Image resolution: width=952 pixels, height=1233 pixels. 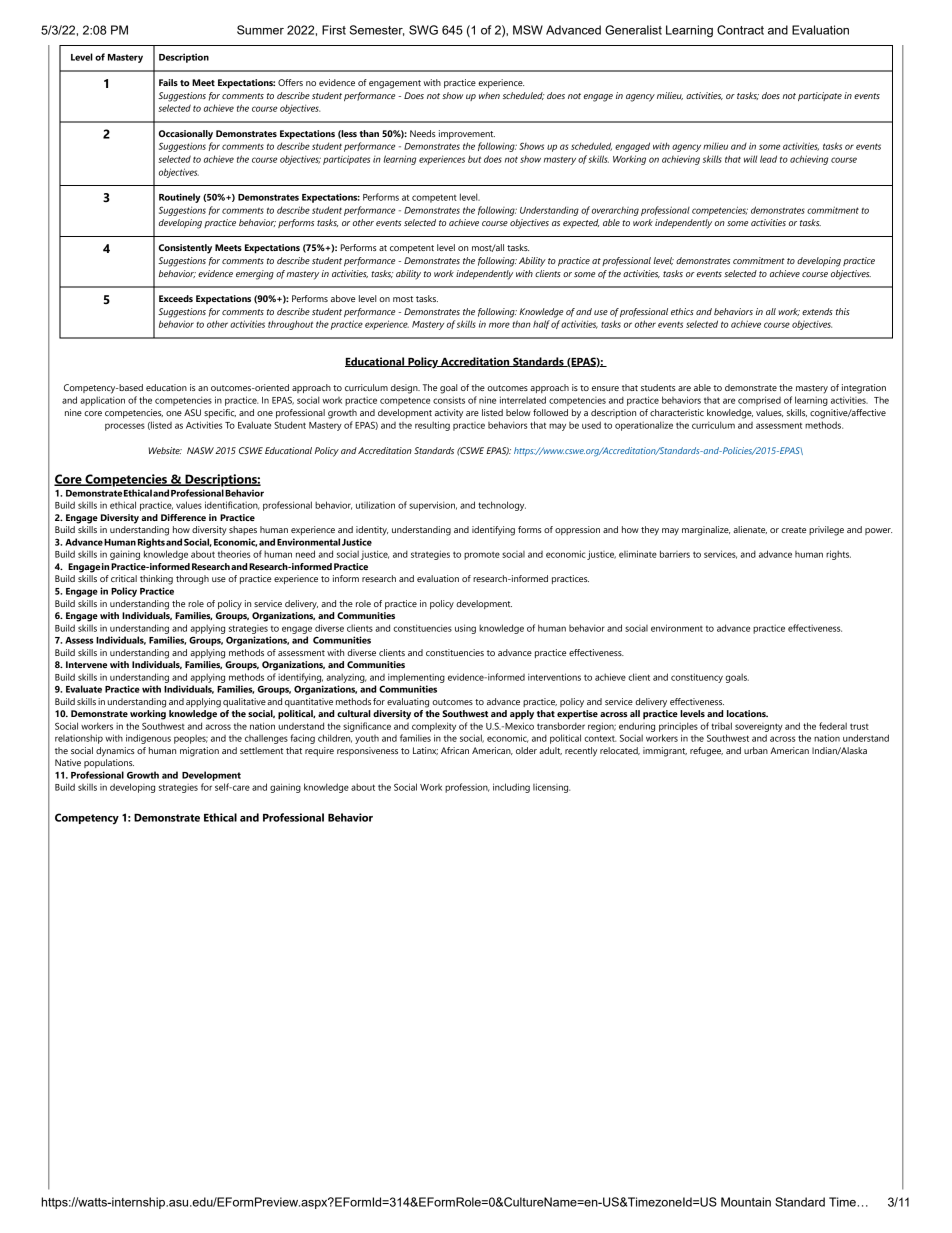 I want to click on Contract, so click(x=740, y=30).
